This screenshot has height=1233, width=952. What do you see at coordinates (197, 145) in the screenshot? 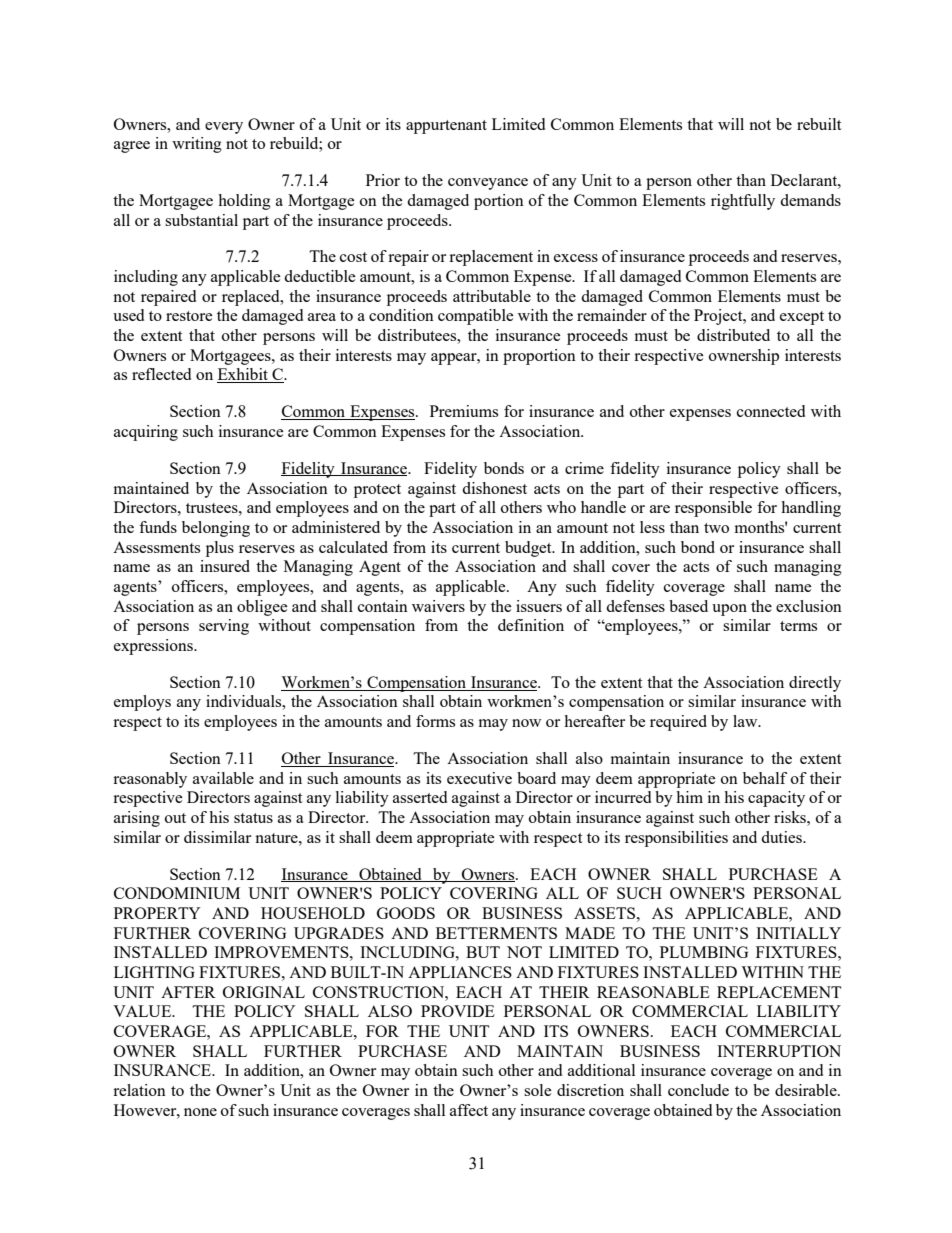
I see `writing` at bounding box center [197, 145].
